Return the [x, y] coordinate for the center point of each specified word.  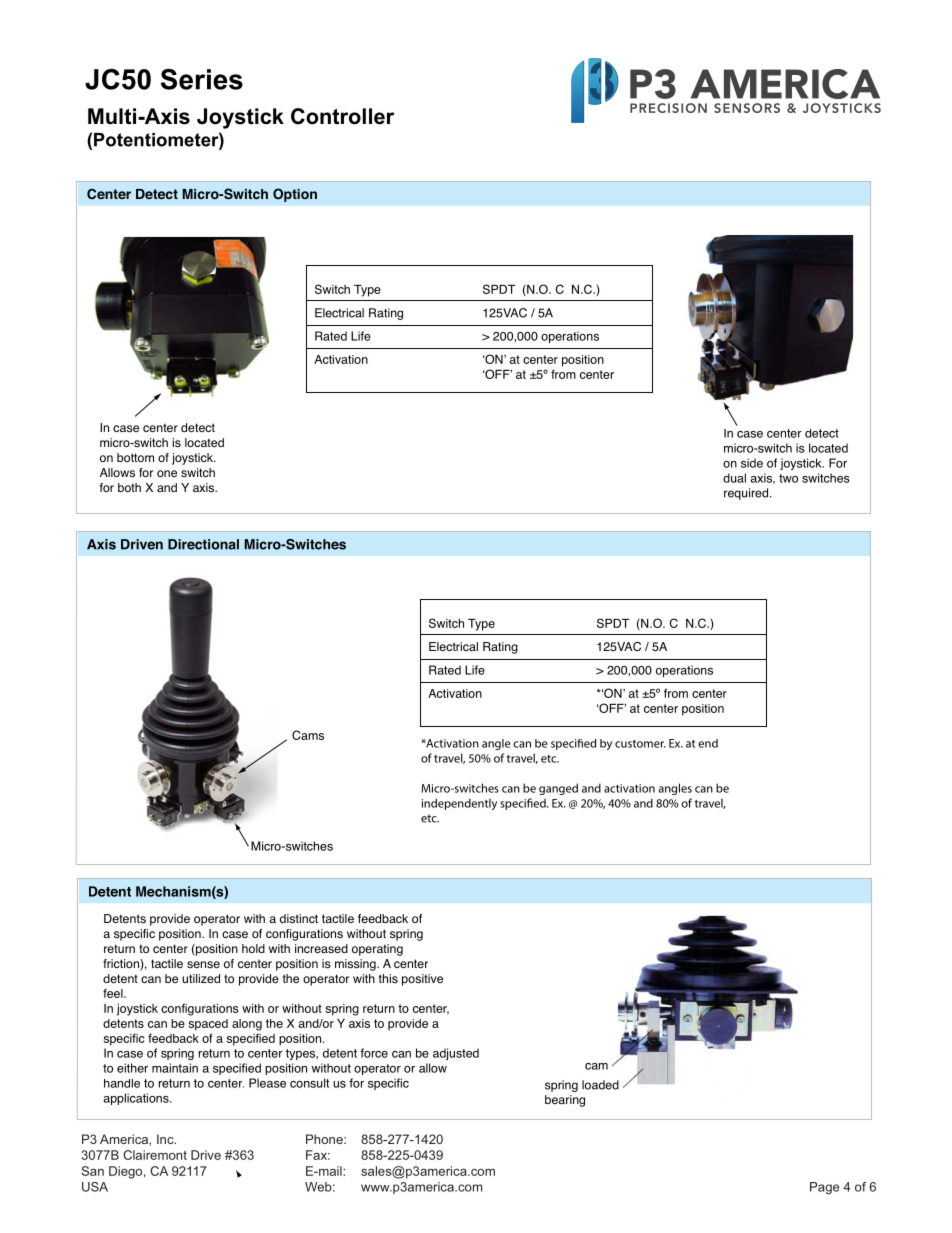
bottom [135, 457]
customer [640, 744]
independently [459, 804]
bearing [565, 1101]
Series [202, 79]
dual [734, 478]
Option [295, 195]
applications [137, 1099]
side [752, 463]
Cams [308, 735]
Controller [342, 116]
